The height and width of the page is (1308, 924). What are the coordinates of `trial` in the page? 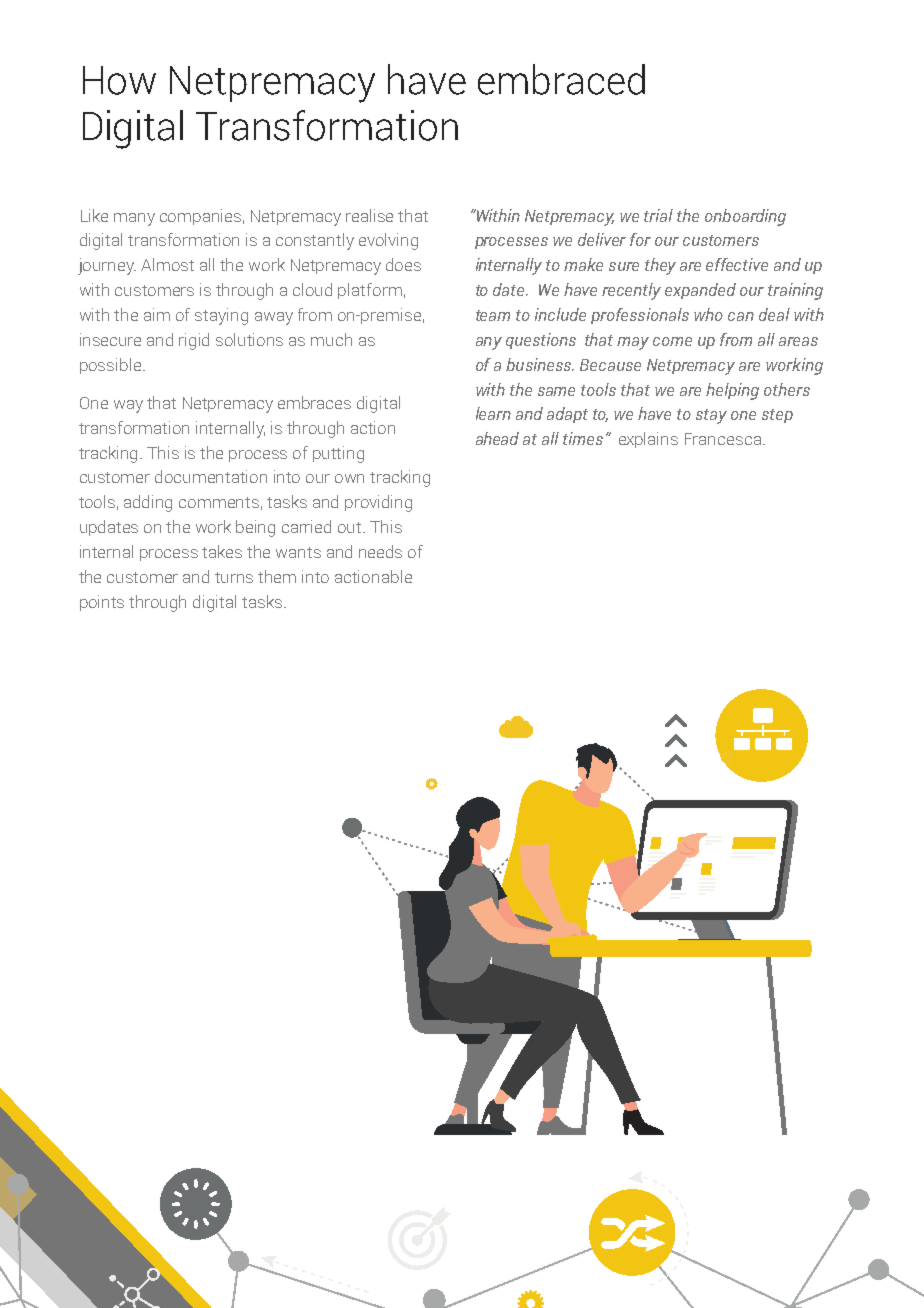 It's located at (658, 215).
